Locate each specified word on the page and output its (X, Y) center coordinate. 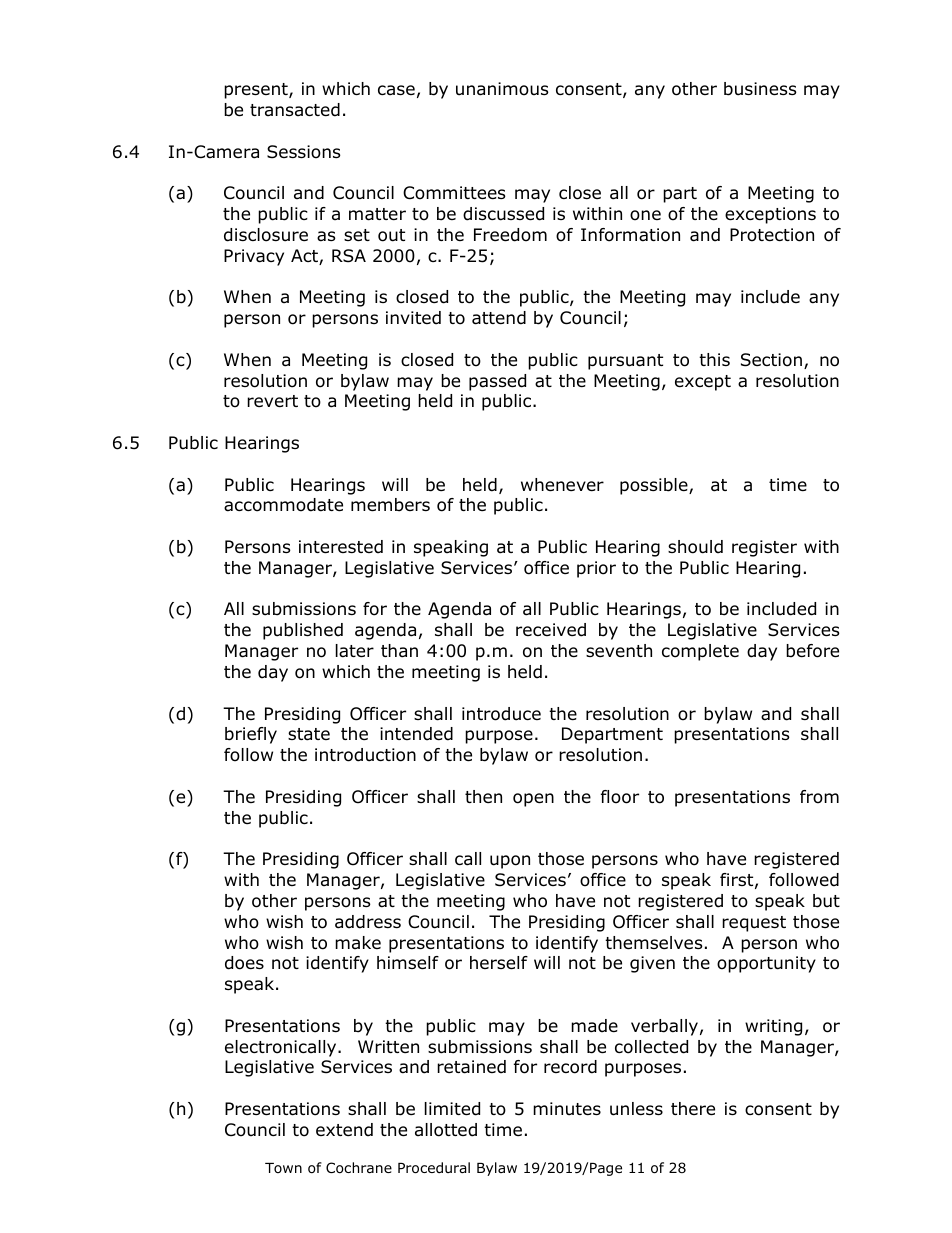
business (760, 89)
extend (344, 1130)
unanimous (502, 89)
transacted (295, 110)
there (693, 1109)
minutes (567, 1109)
